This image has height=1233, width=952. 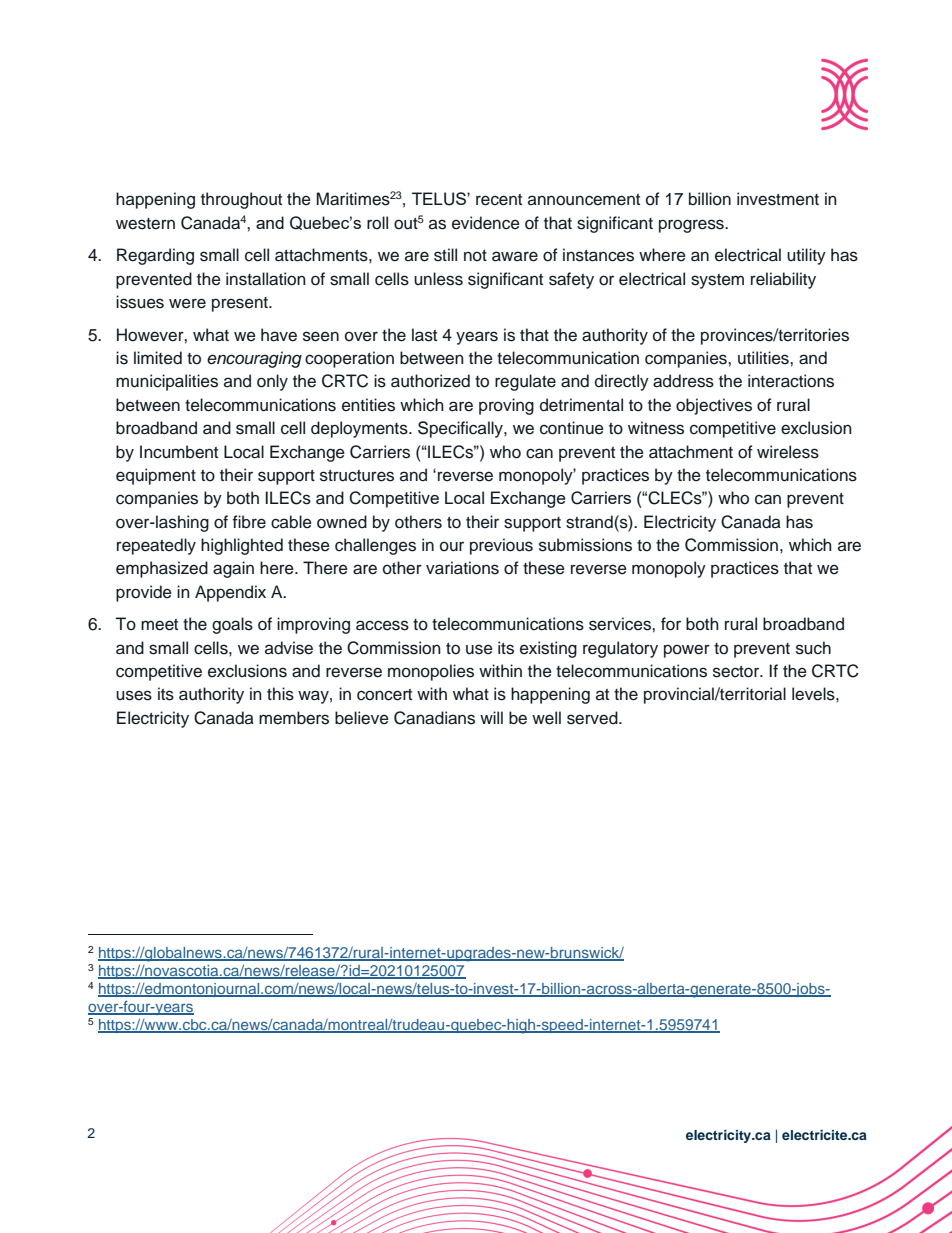 I want to click on evidence, so click(x=486, y=223).
